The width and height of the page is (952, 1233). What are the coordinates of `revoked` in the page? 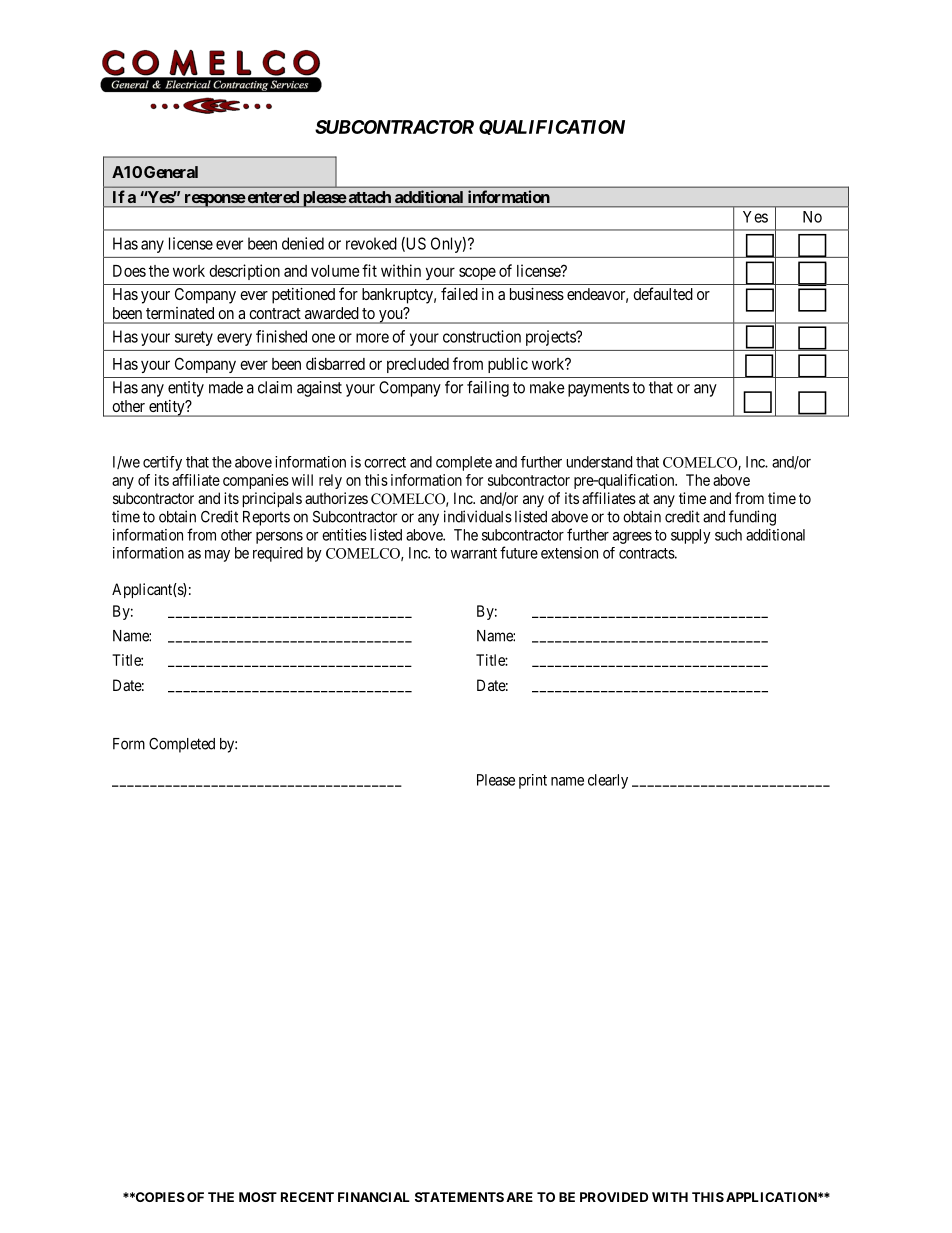 It's located at (371, 243).
